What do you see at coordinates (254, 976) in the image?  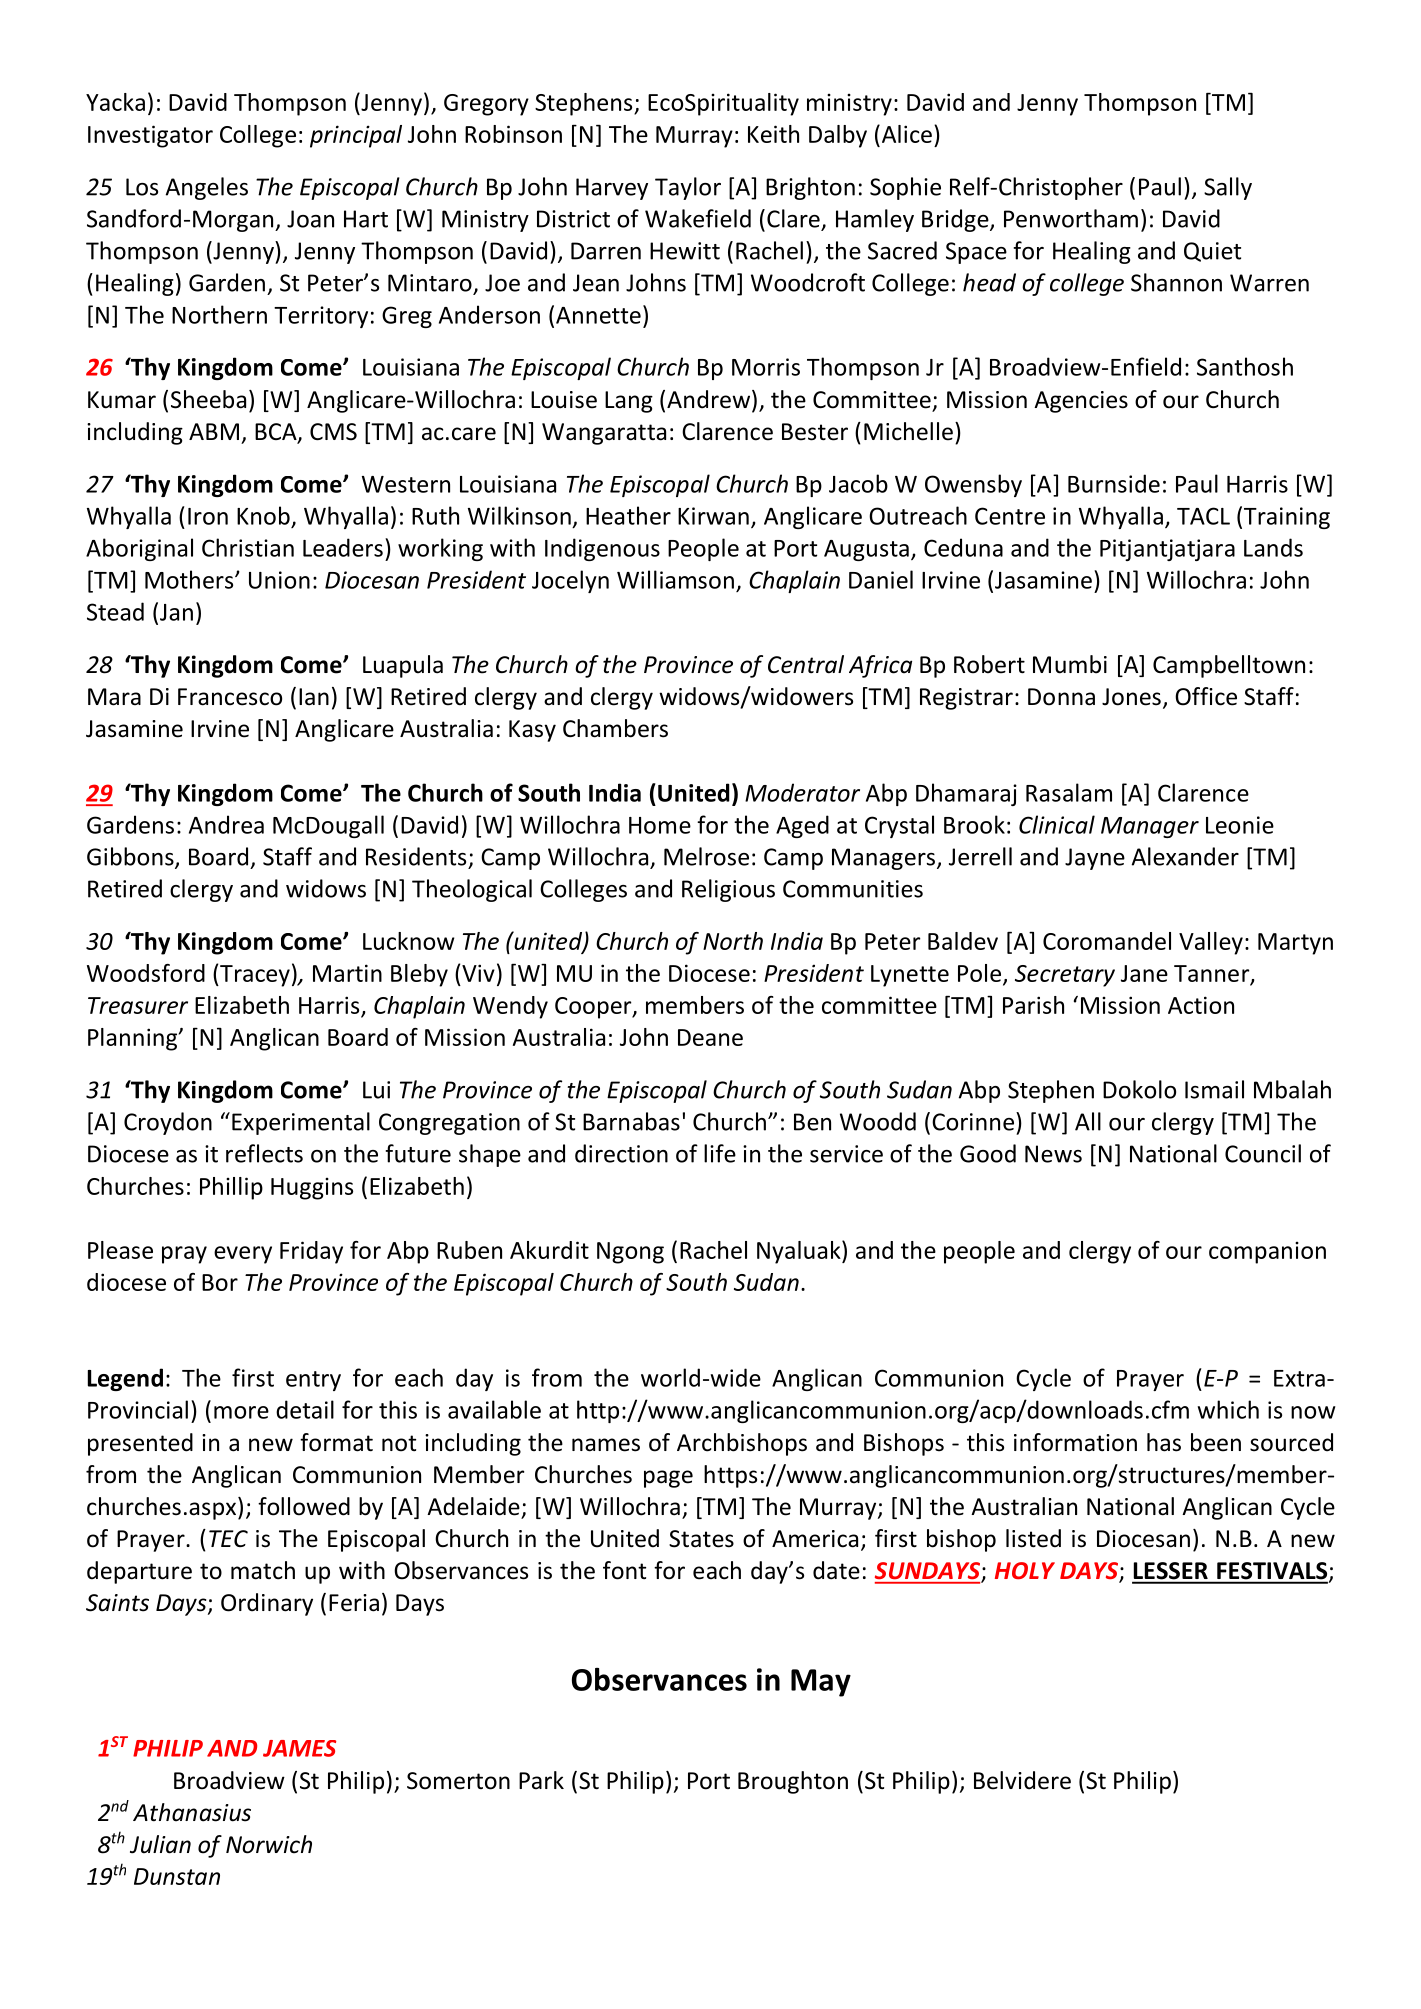 I see `Tracey` at bounding box center [254, 976].
